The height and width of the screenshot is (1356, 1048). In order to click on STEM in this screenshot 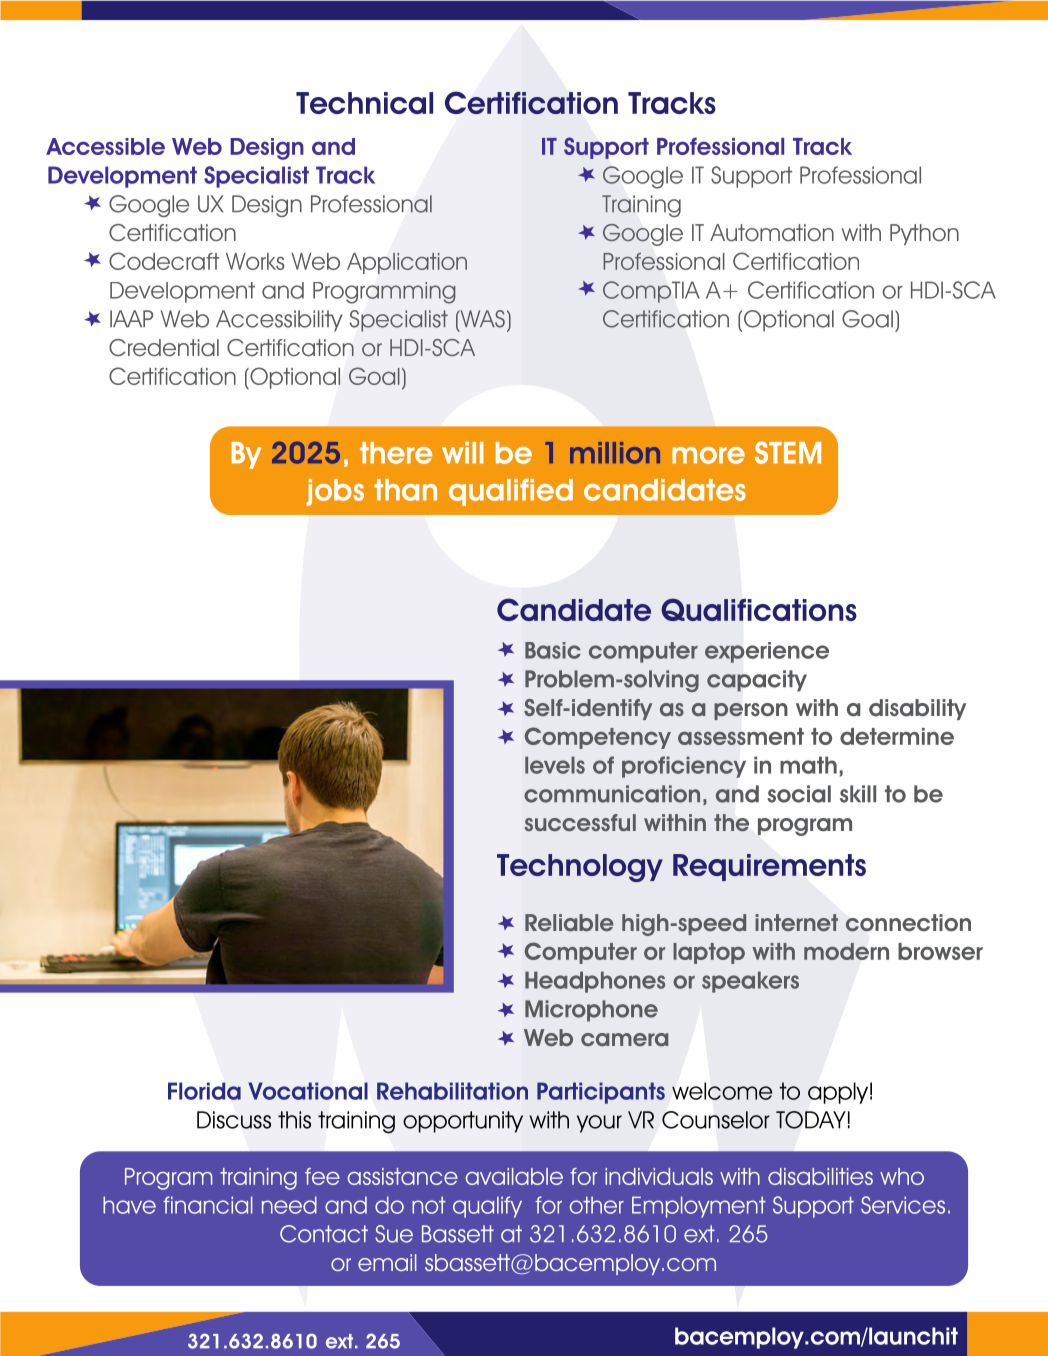, I will do `click(788, 452)`.
